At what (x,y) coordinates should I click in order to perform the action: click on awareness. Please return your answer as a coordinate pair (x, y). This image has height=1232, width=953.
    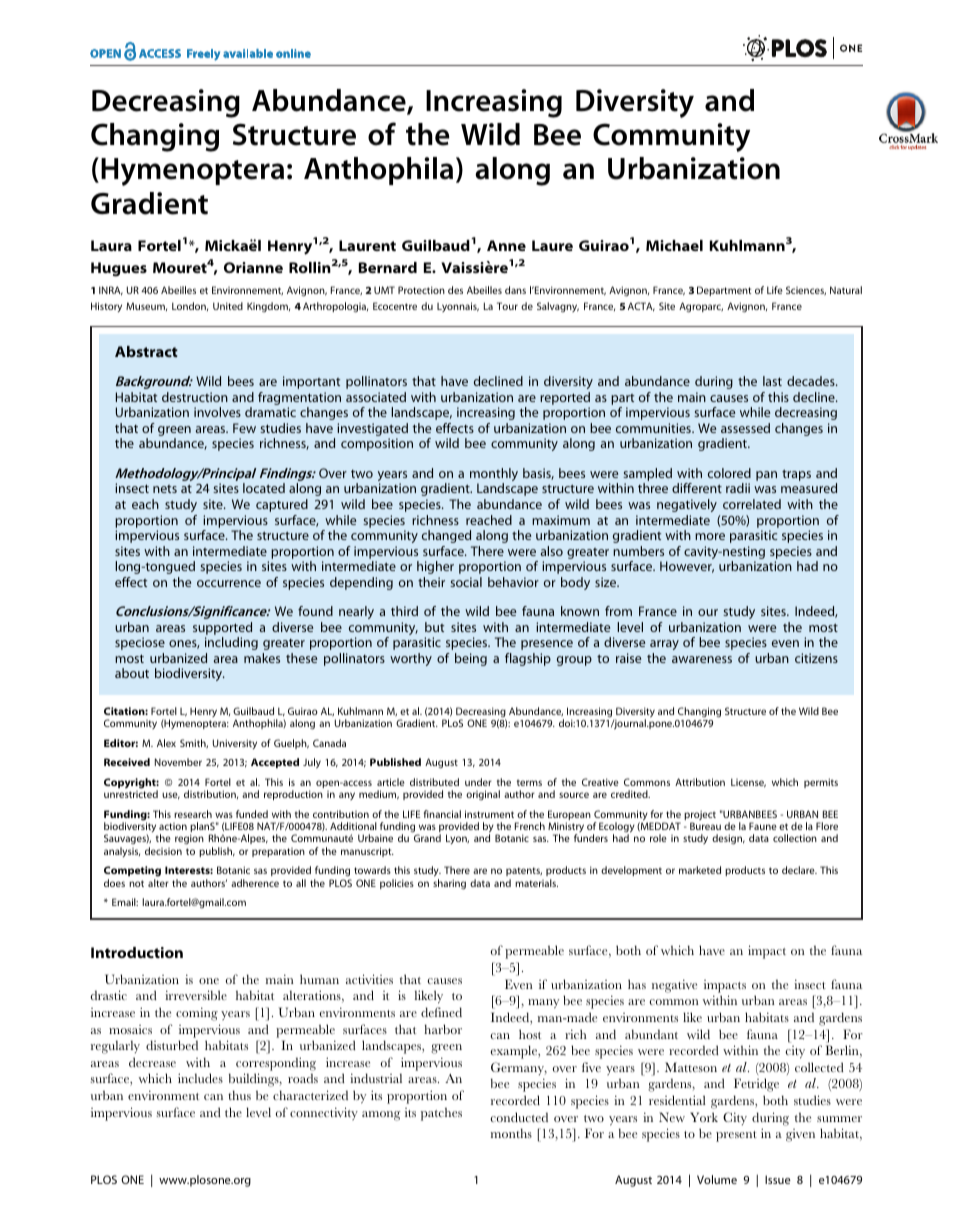
    Looking at the image, I should click on (702, 659).
